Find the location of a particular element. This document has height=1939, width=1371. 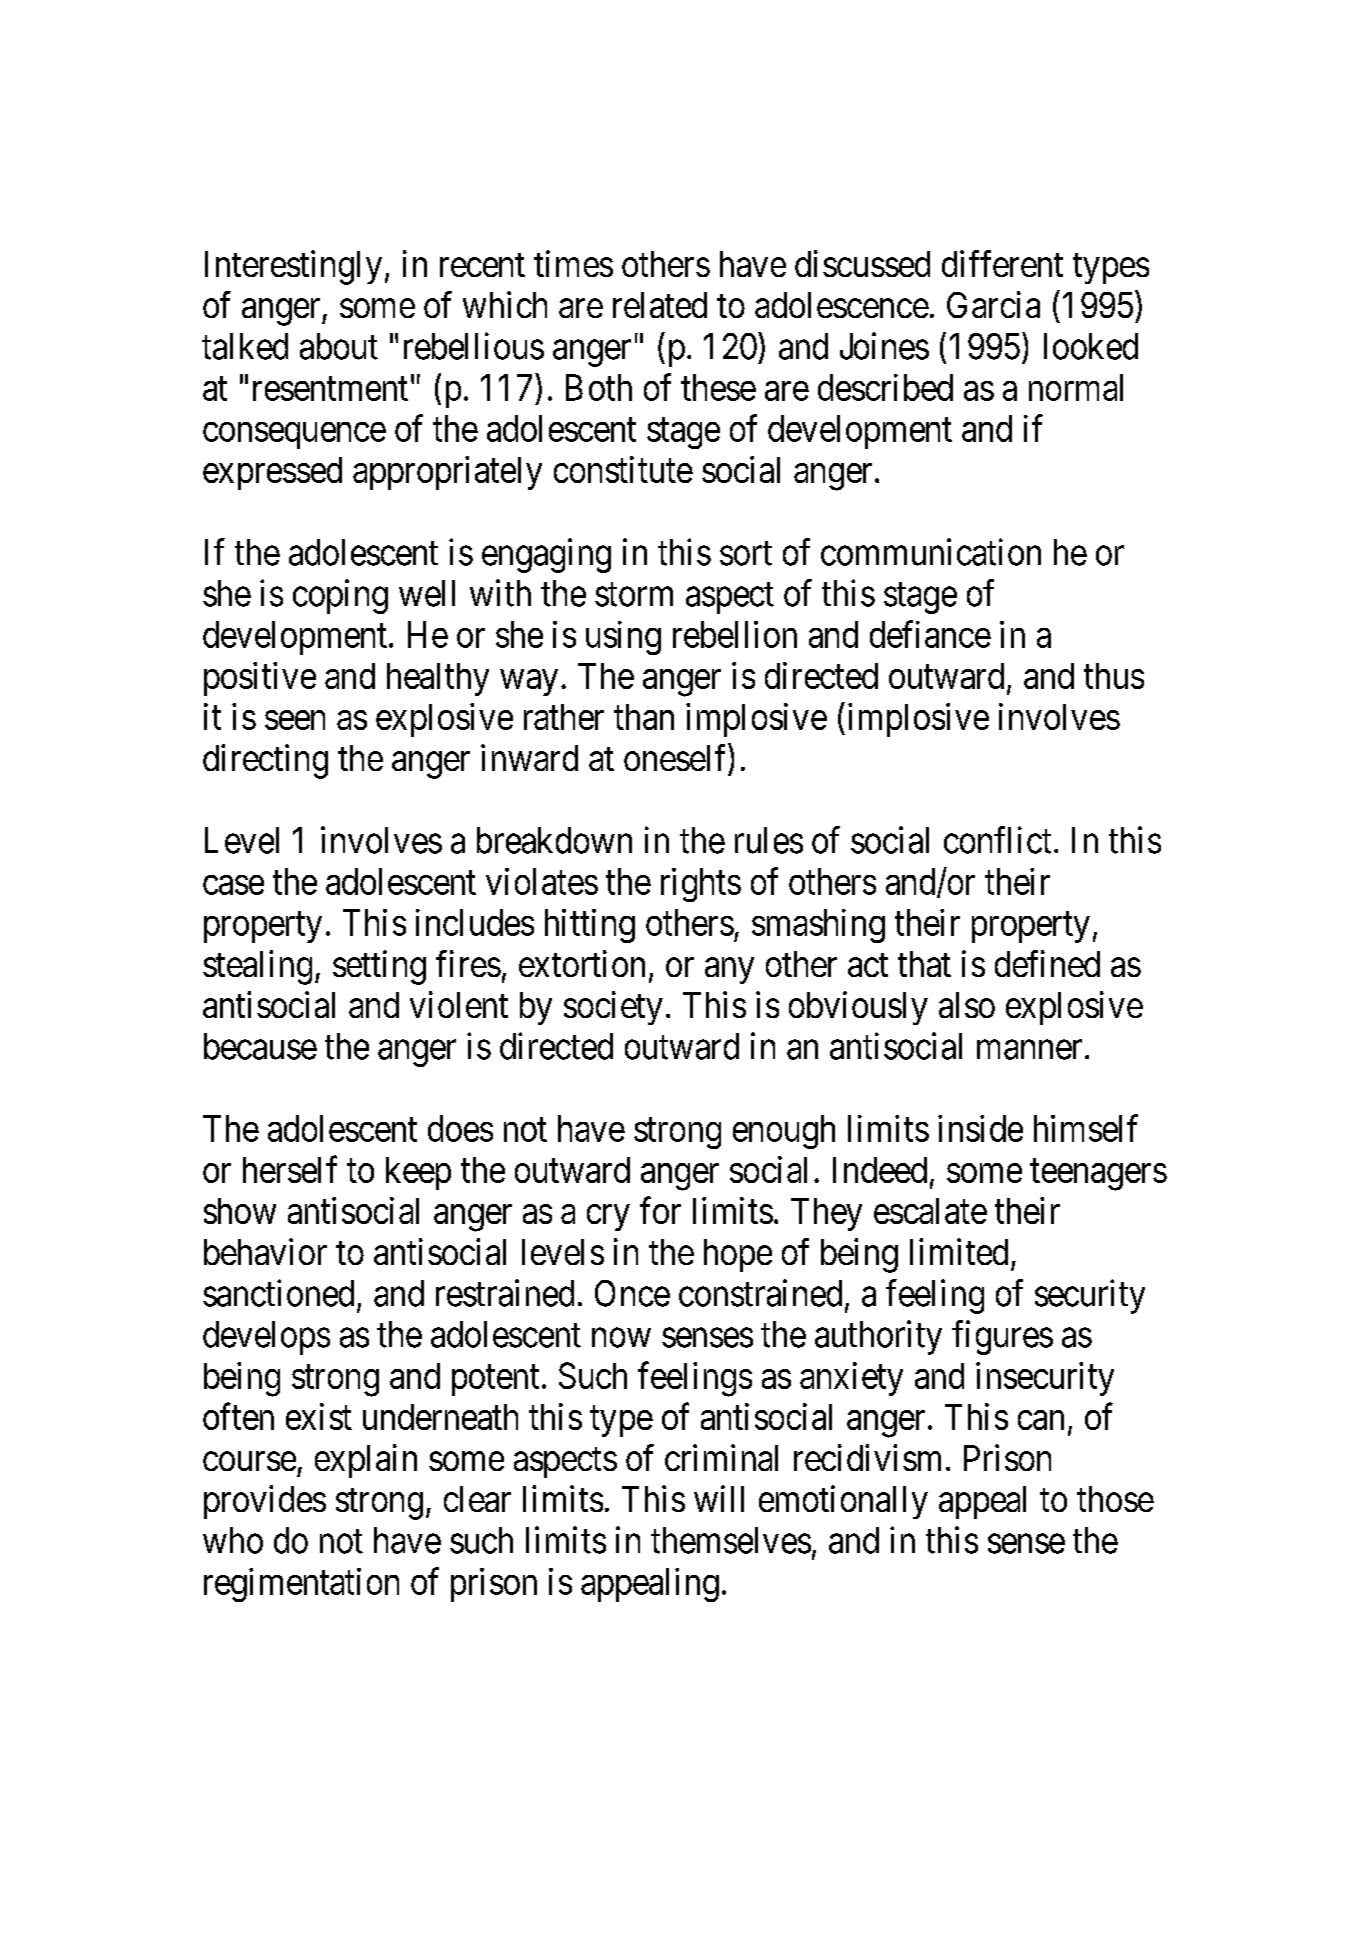

conflict is located at coordinates (997, 840).
